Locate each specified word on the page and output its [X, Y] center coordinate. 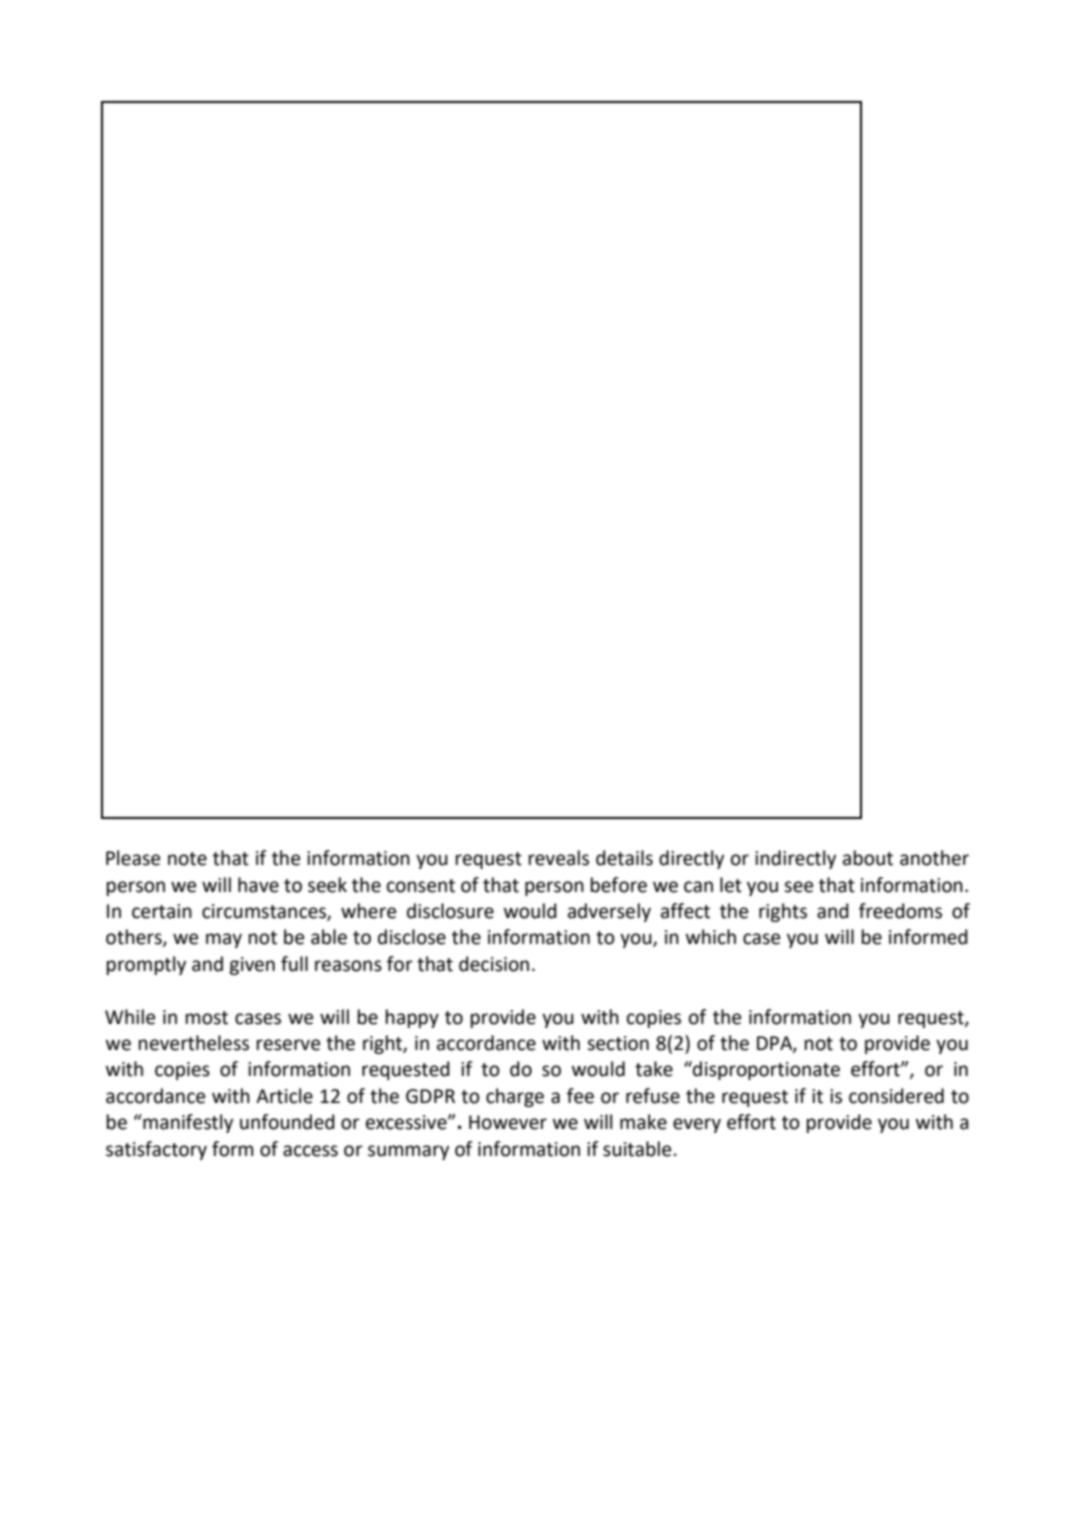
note [187, 859]
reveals [559, 858]
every [697, 1125]
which [711, 937]
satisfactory [156, 1150]
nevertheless [194, 1043]
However [508, 1122]
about [868, 858]
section [618, 1043]
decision [494, 964]
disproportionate [765, 1070]
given [252, 966]
